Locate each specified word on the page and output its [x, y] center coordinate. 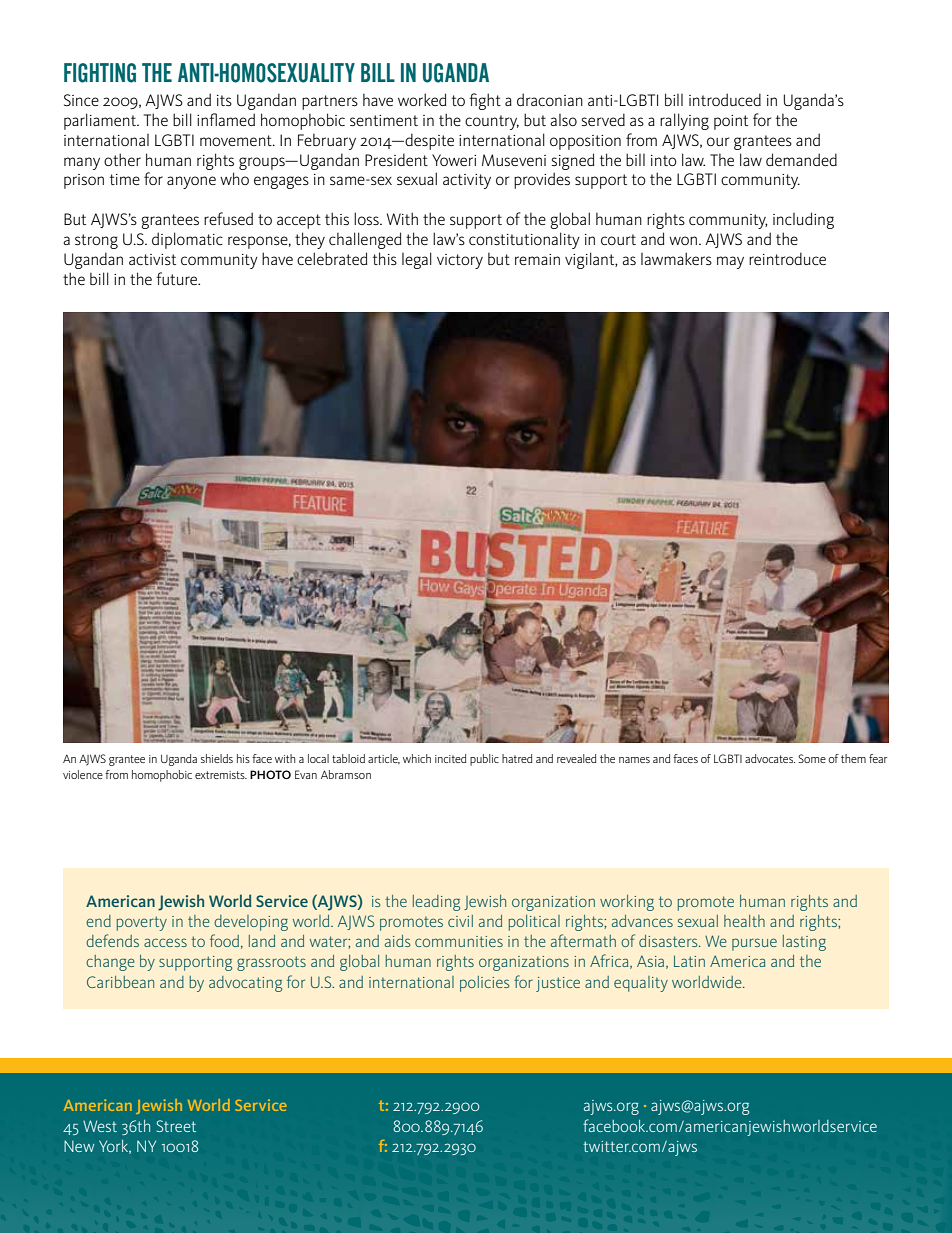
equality [641, 984]
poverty [142, 923]
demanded [801, 159]
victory [460, 261]
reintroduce [787, 258]
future [178, 278]
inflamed [226, 119]
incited [450, 758]
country [492, 122]
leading [436, 903]
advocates [770, 758]
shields [217, 758]
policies [484, 984]
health [744, 921]
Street [176, 1126]
